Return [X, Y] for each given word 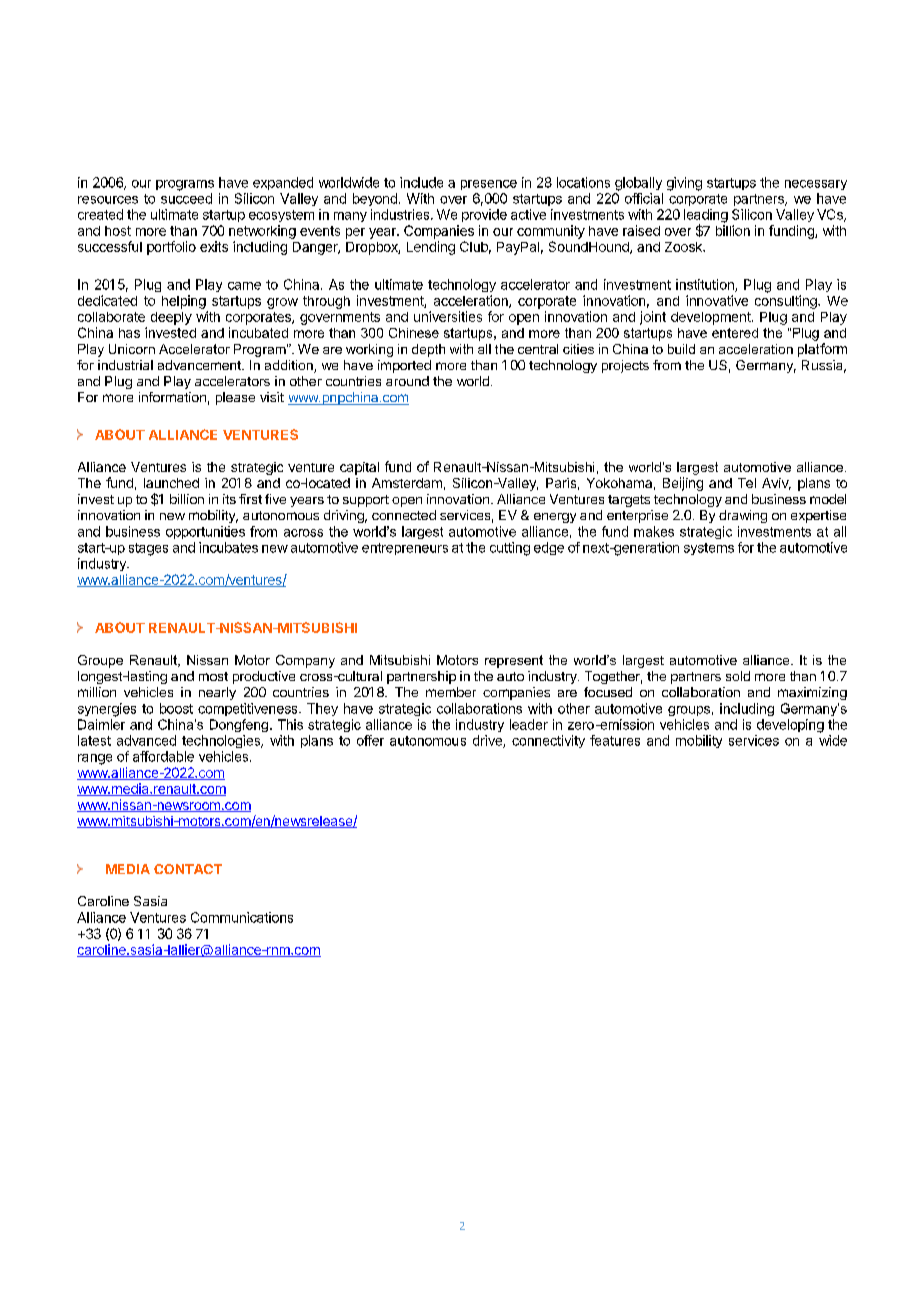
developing [790, 726]
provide [484, 215]
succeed [186, 198]
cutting [510, 549]
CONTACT [188, 869]
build [681, 349]
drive [488, 741]
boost [176, 708]
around [407, 381]
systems [709, 549]
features [615, 740]
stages [148, 549]
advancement [200, 365]
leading [706, 217]
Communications [242, 917]
